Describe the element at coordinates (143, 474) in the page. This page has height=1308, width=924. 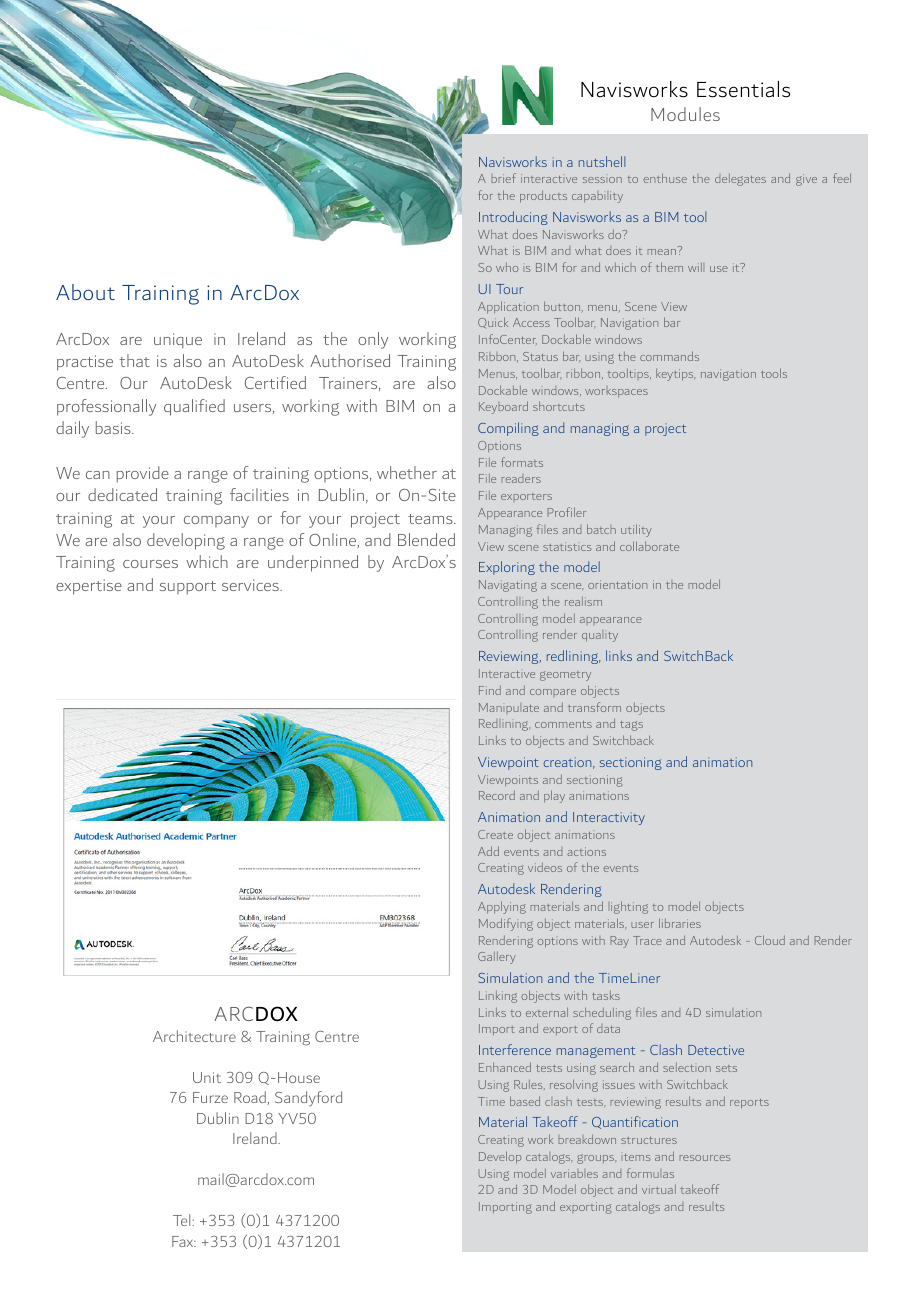
I see `provide` at that location.
